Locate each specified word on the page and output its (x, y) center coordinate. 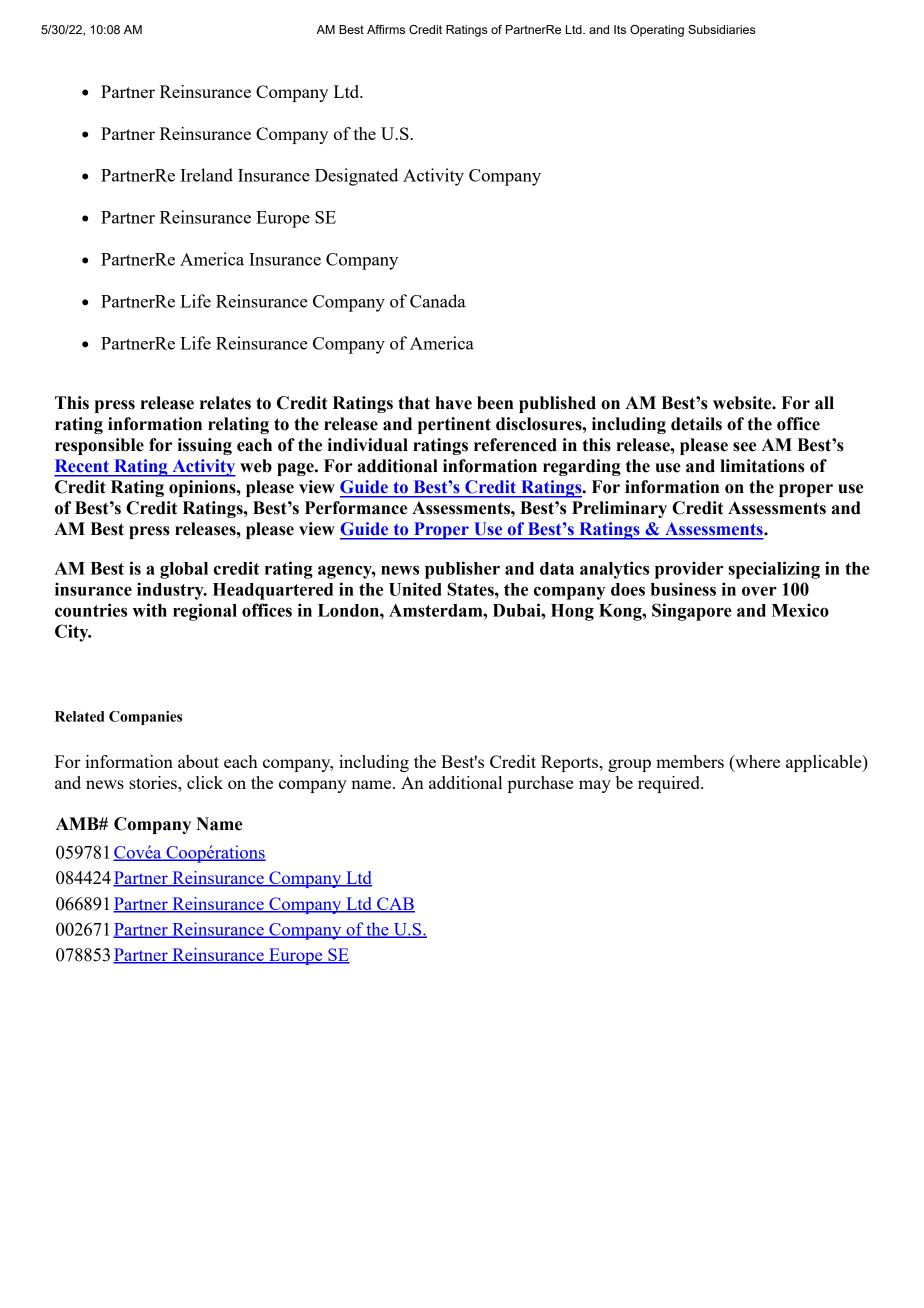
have (453, 403)
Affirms (386, 29)
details (696, 424)
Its (620, 29)
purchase (540, 784)
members (690, 761)
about (198, 761)
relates (225, 403)
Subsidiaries (721, 29)
